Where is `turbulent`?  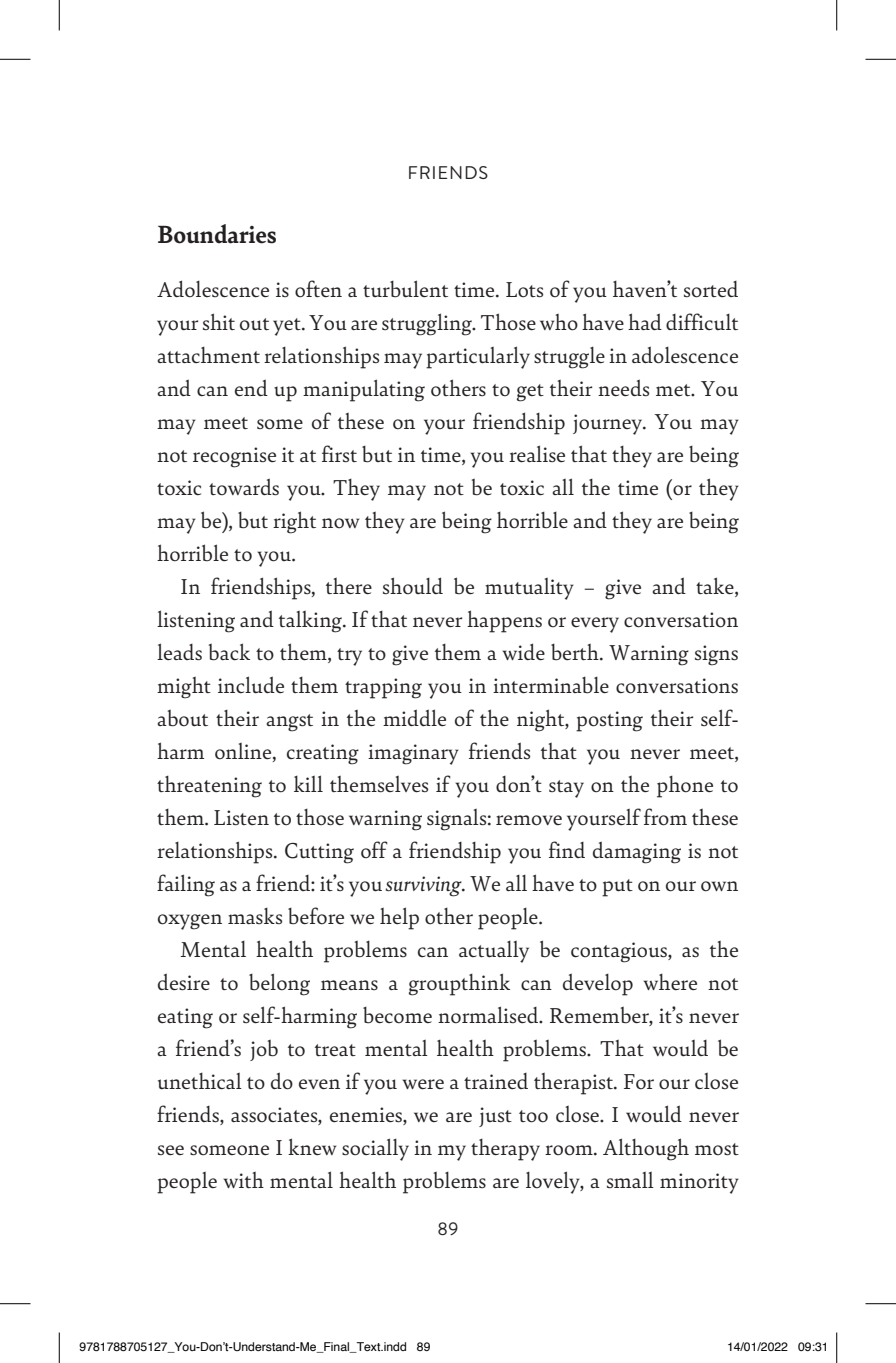 turbulent is located at coordinates (405, 289).
